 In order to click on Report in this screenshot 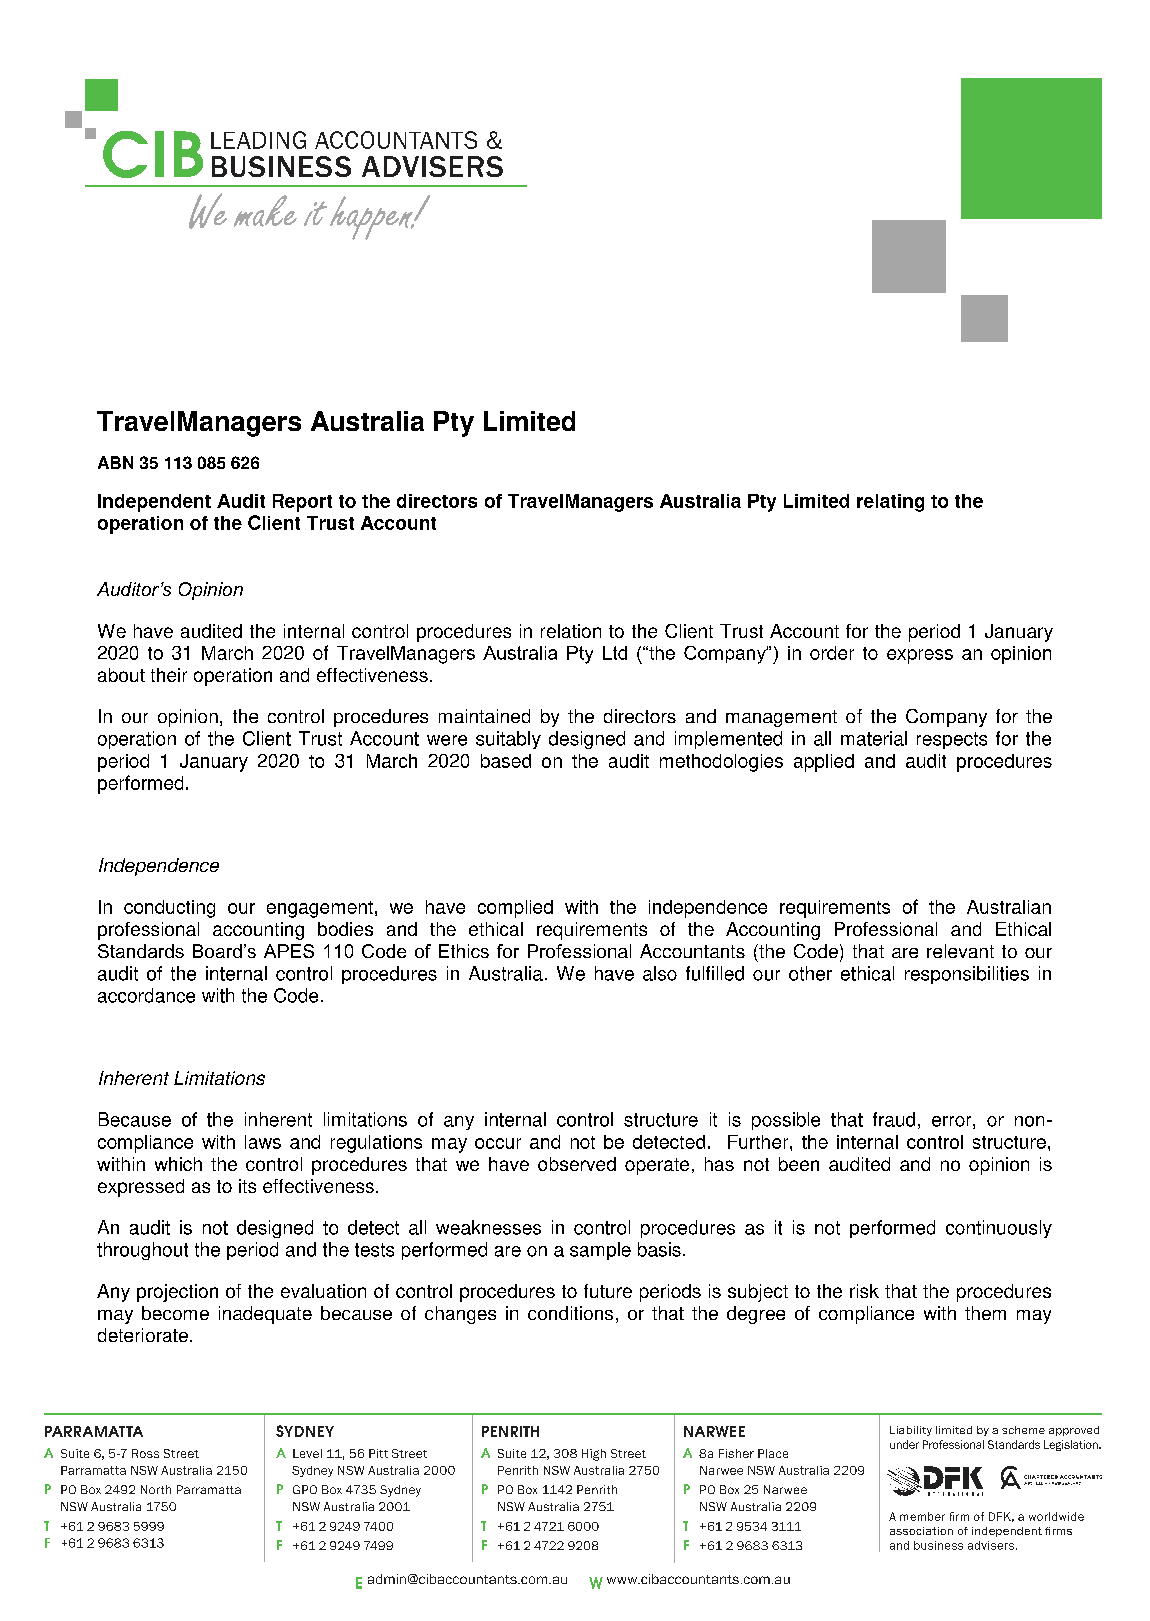, I will do `click(302, 503)`.
